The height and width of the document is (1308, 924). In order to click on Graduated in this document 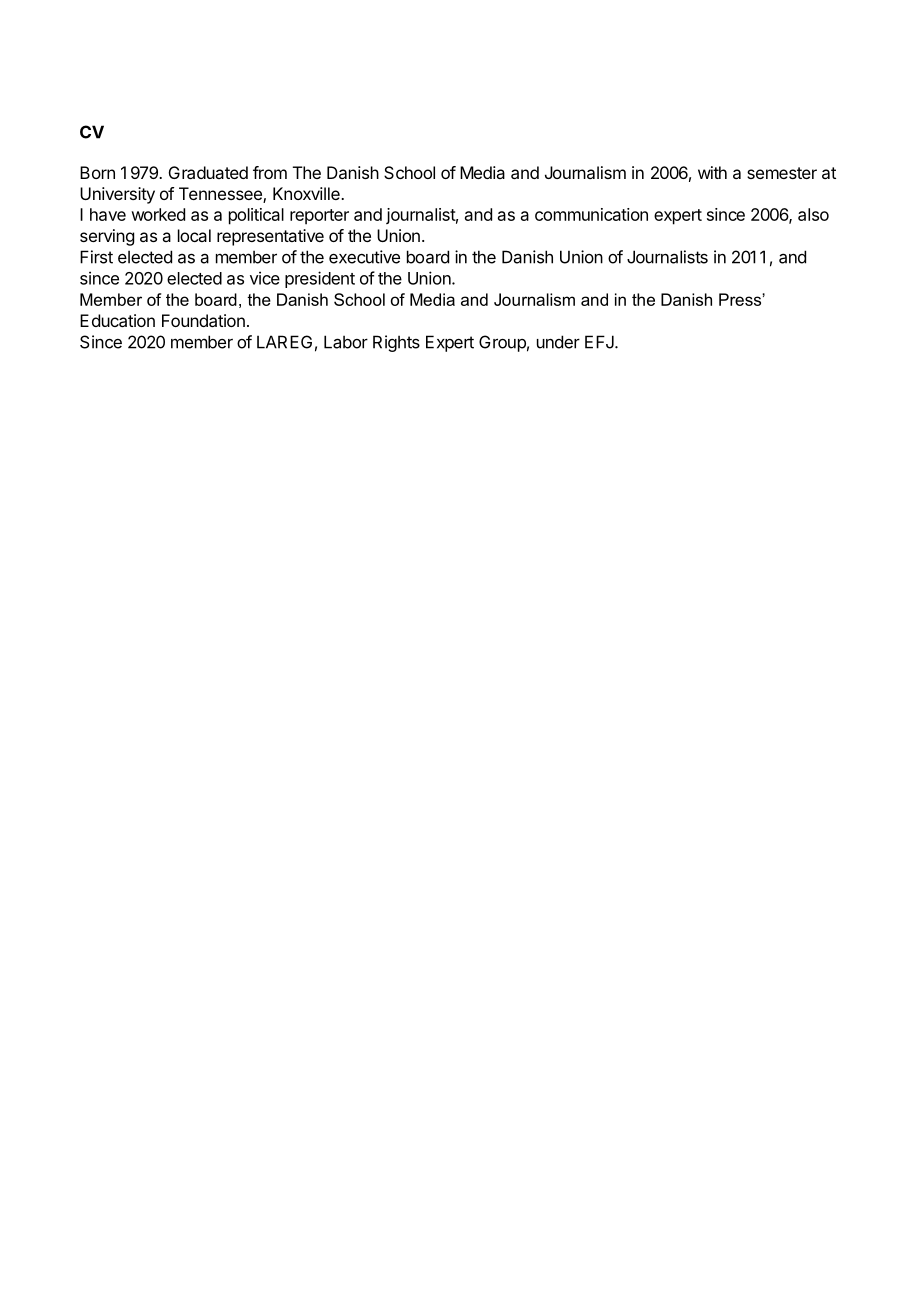, I will do `click(208, 172)`.
